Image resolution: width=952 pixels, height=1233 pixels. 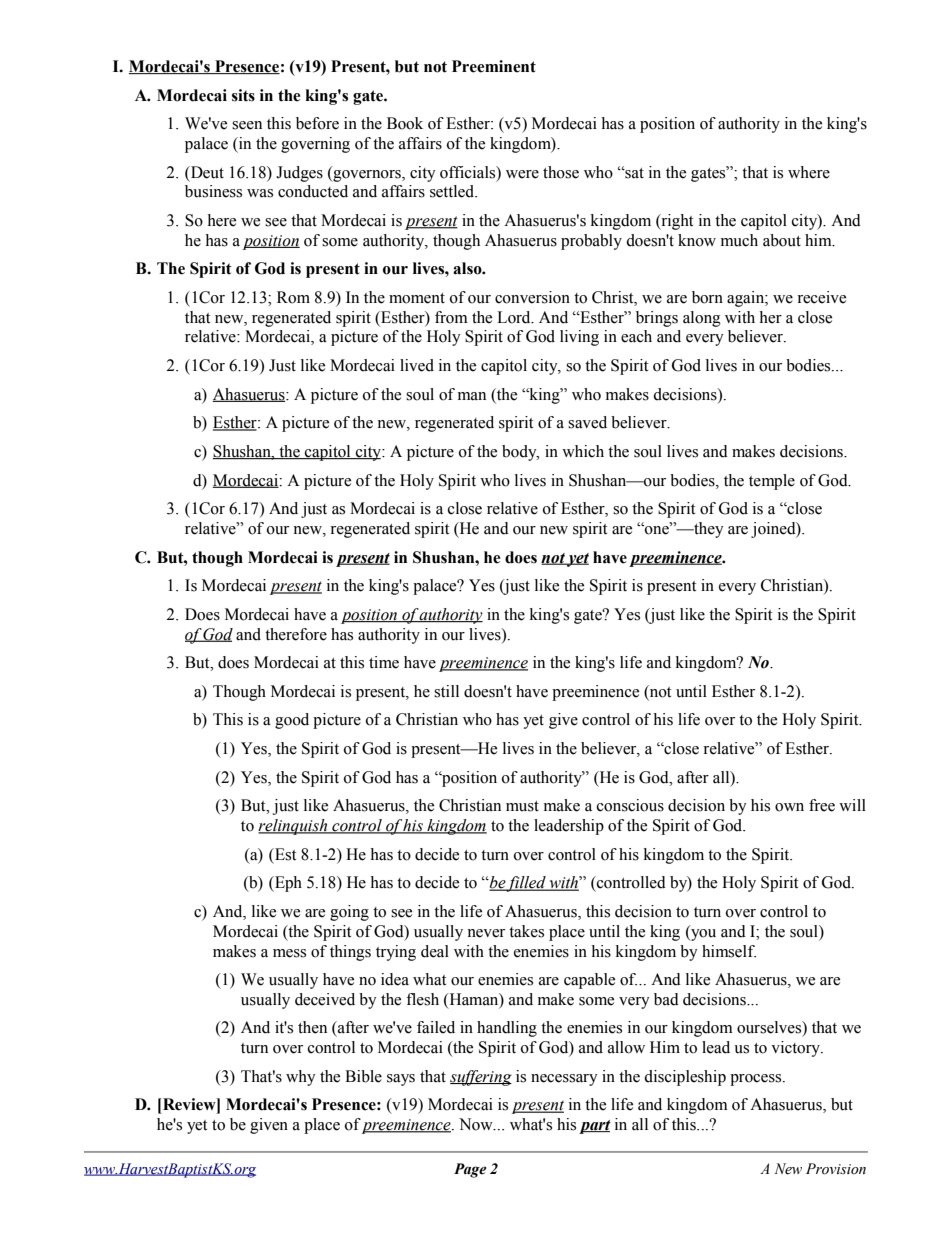 What do you see at coordinates (757, 1080) in the document?
I see `process` at bounding box center [757, 1080].
